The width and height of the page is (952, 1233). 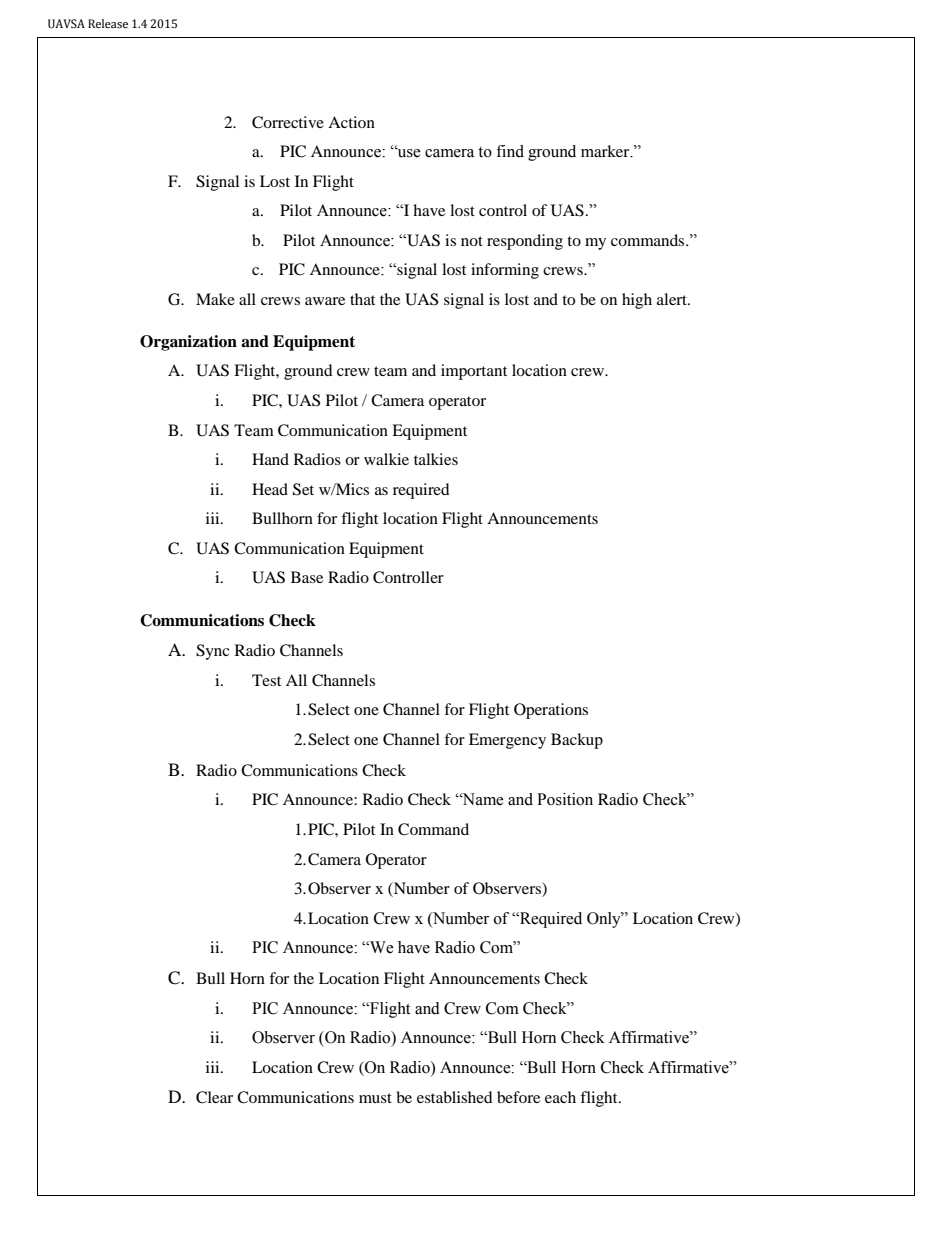 I want to click on Sync, so click(x=213, y=652).
